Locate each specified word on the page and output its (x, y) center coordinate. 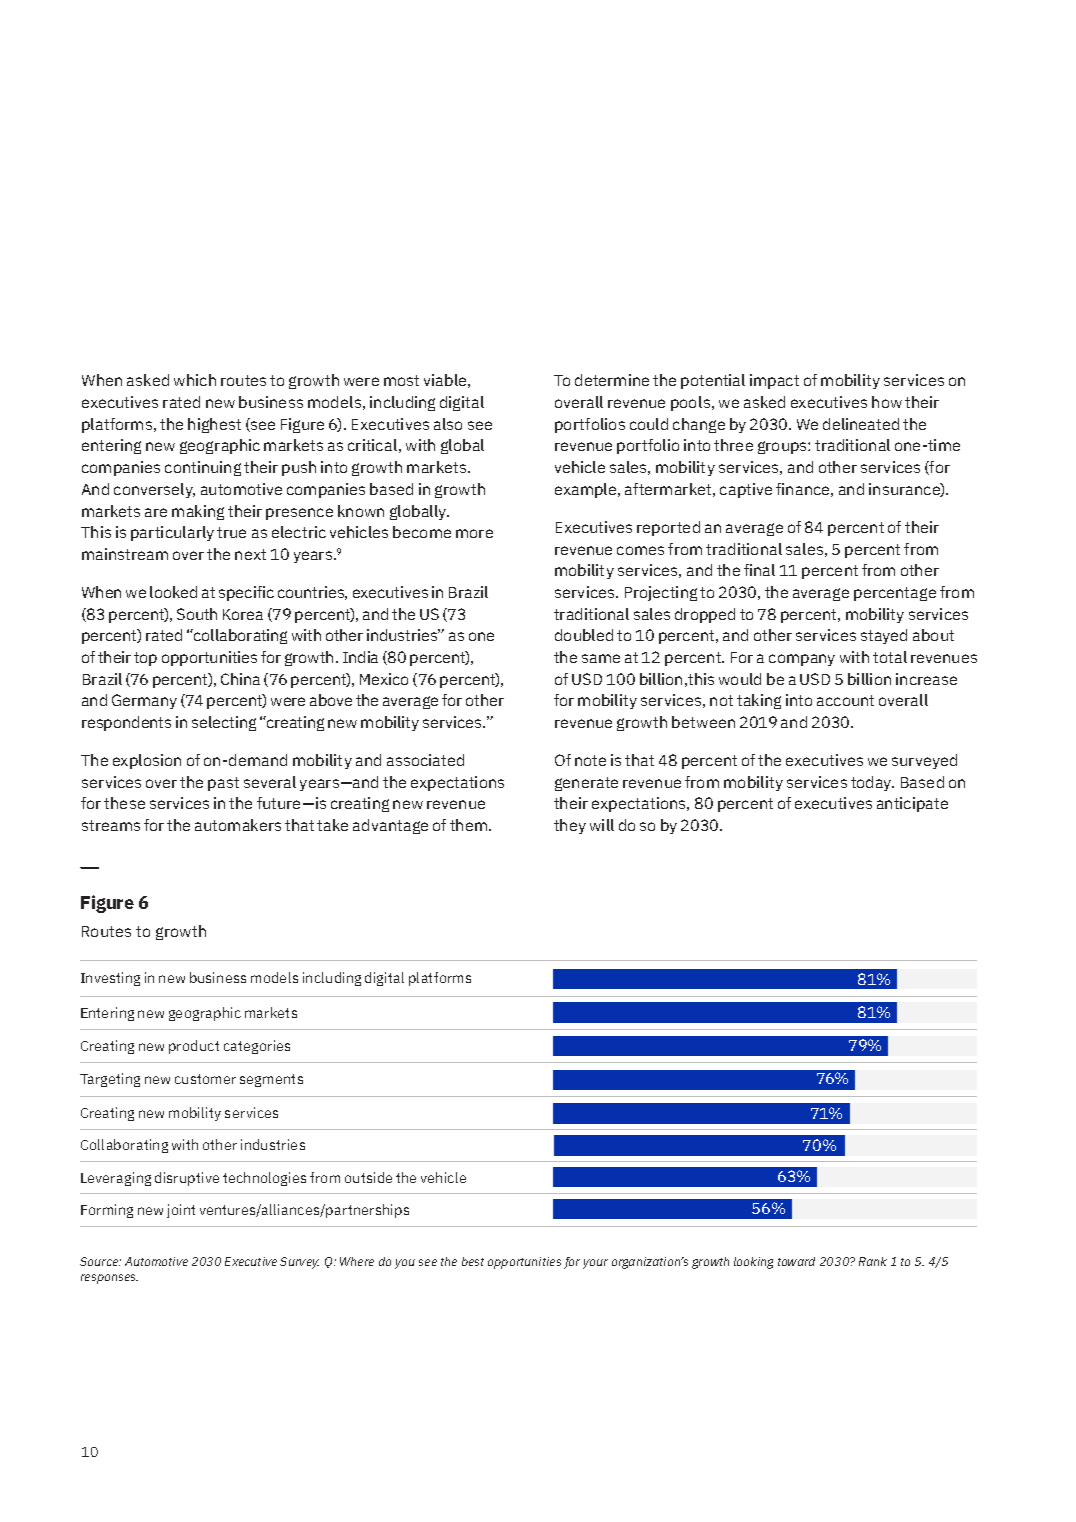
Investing (110, 979)
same (601, 658)
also (448, 424)
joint (181, 1211)
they (570, 826)
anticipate (912, 804)
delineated (861, 424)
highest (214, 425)
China (240, 679)
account (845, 700)
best (473, 1261)
